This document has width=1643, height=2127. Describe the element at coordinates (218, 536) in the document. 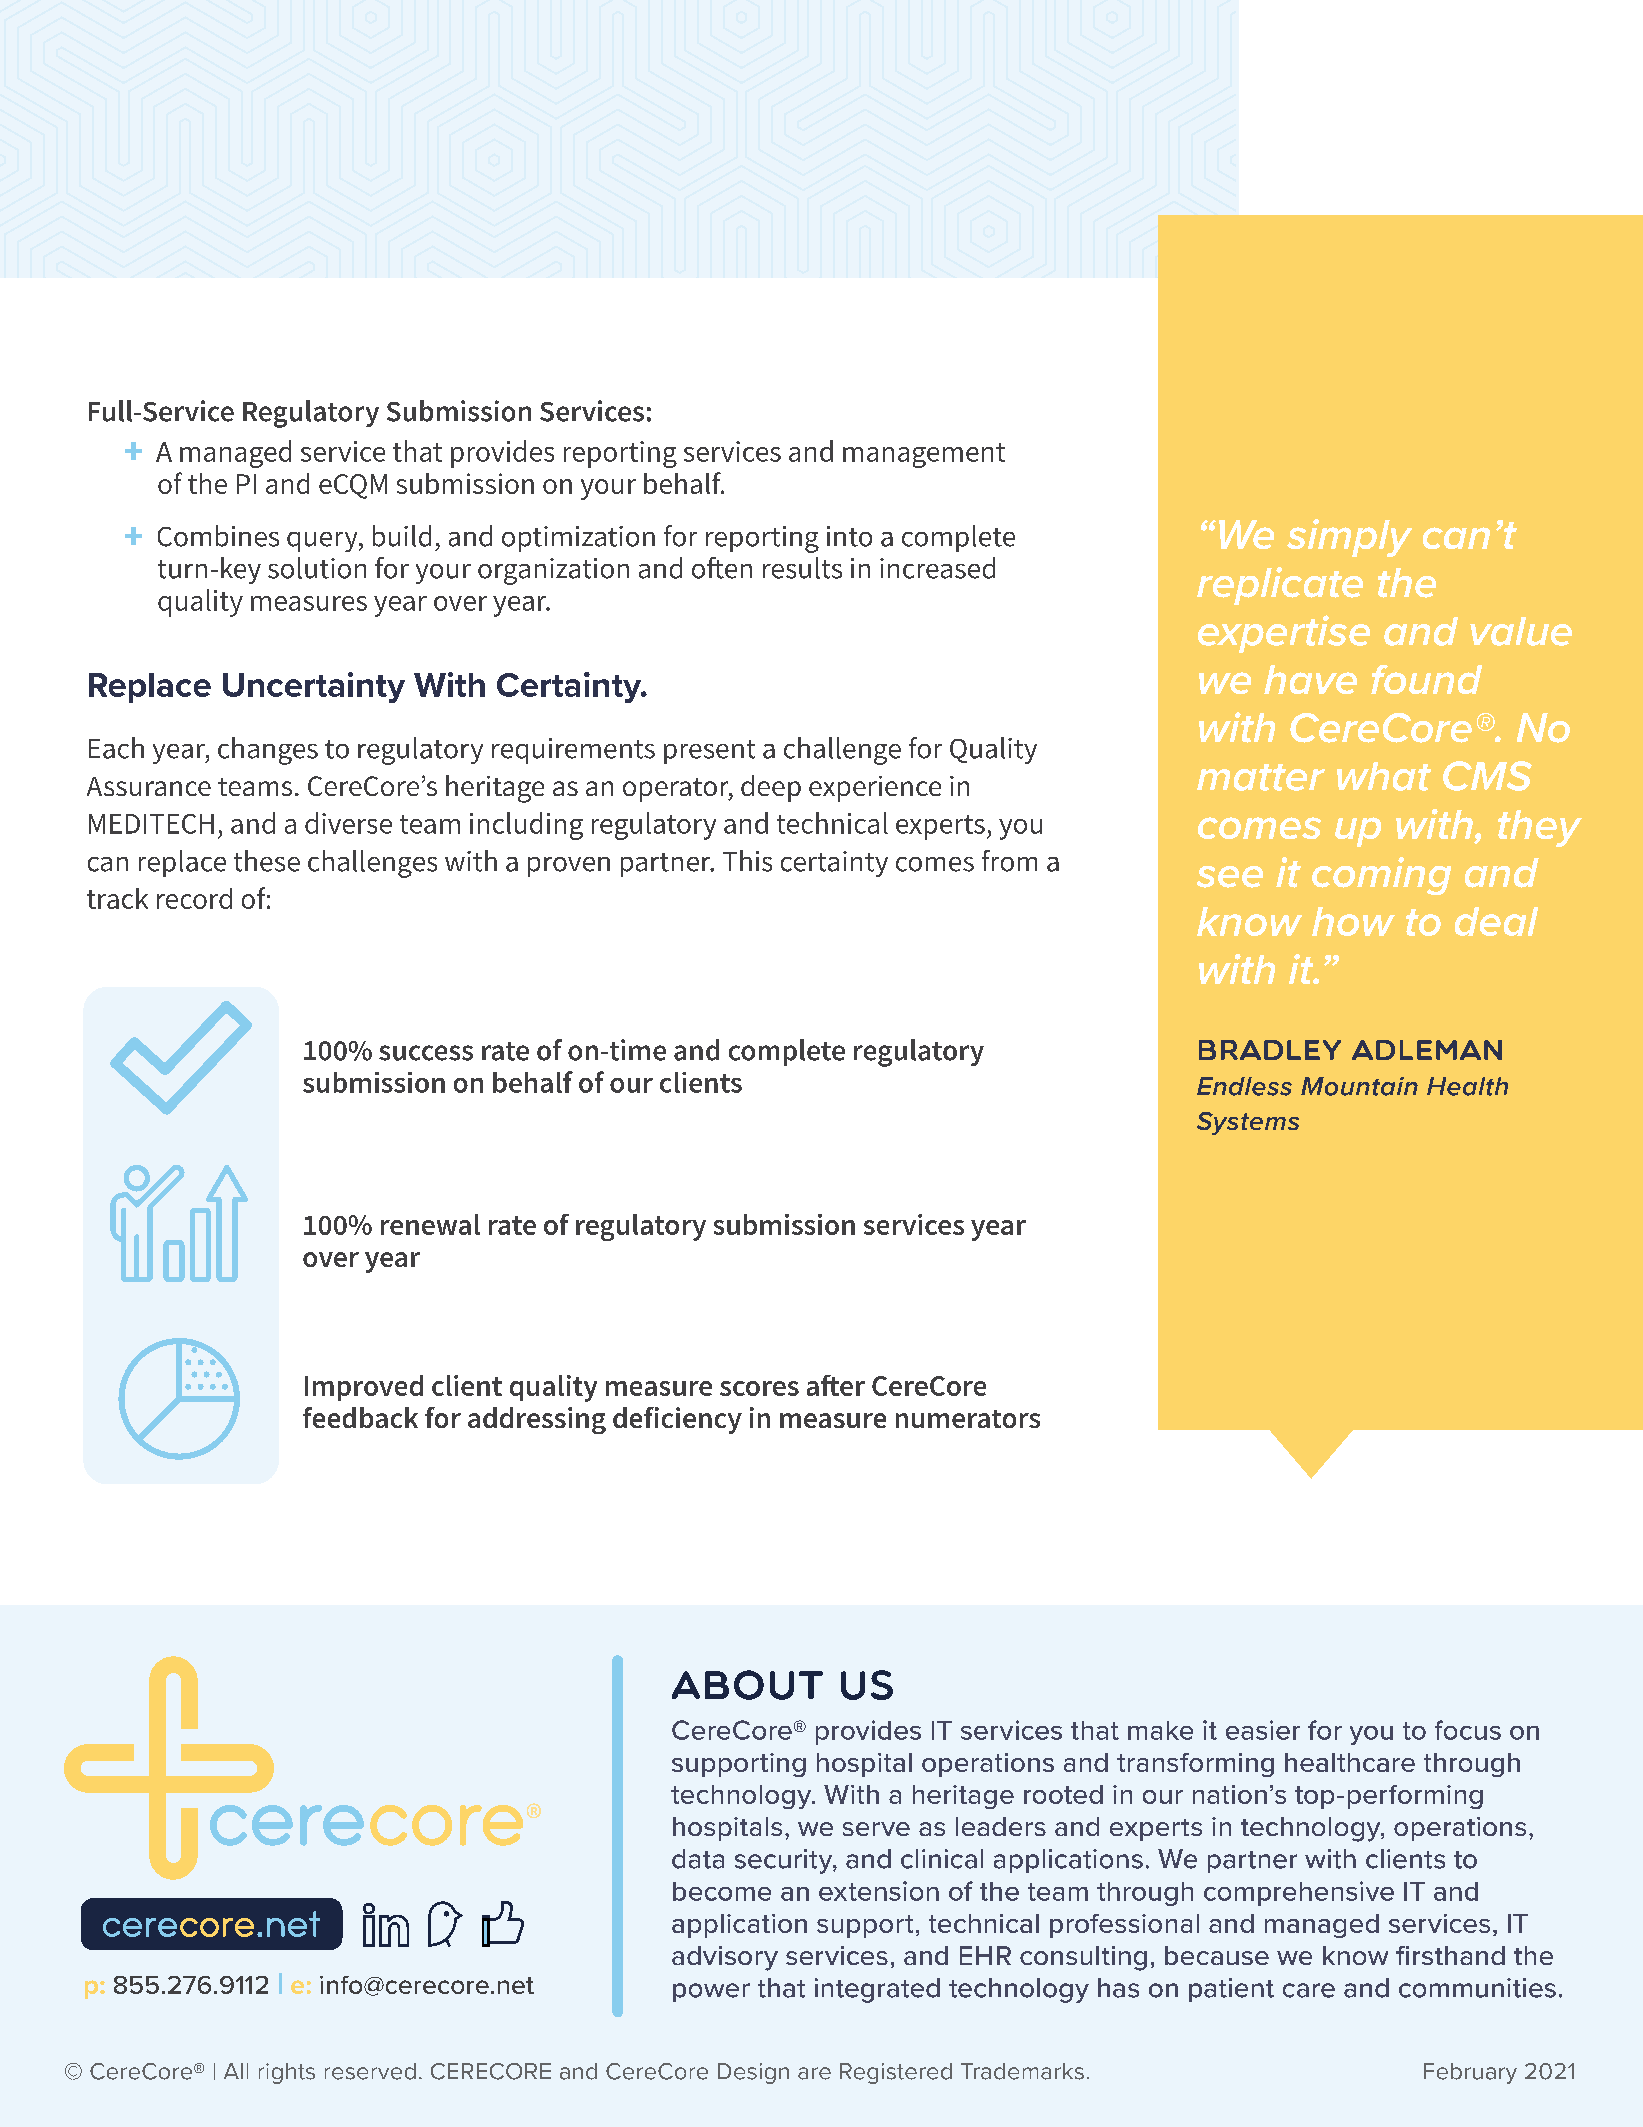

I see `Combines` at that location.
